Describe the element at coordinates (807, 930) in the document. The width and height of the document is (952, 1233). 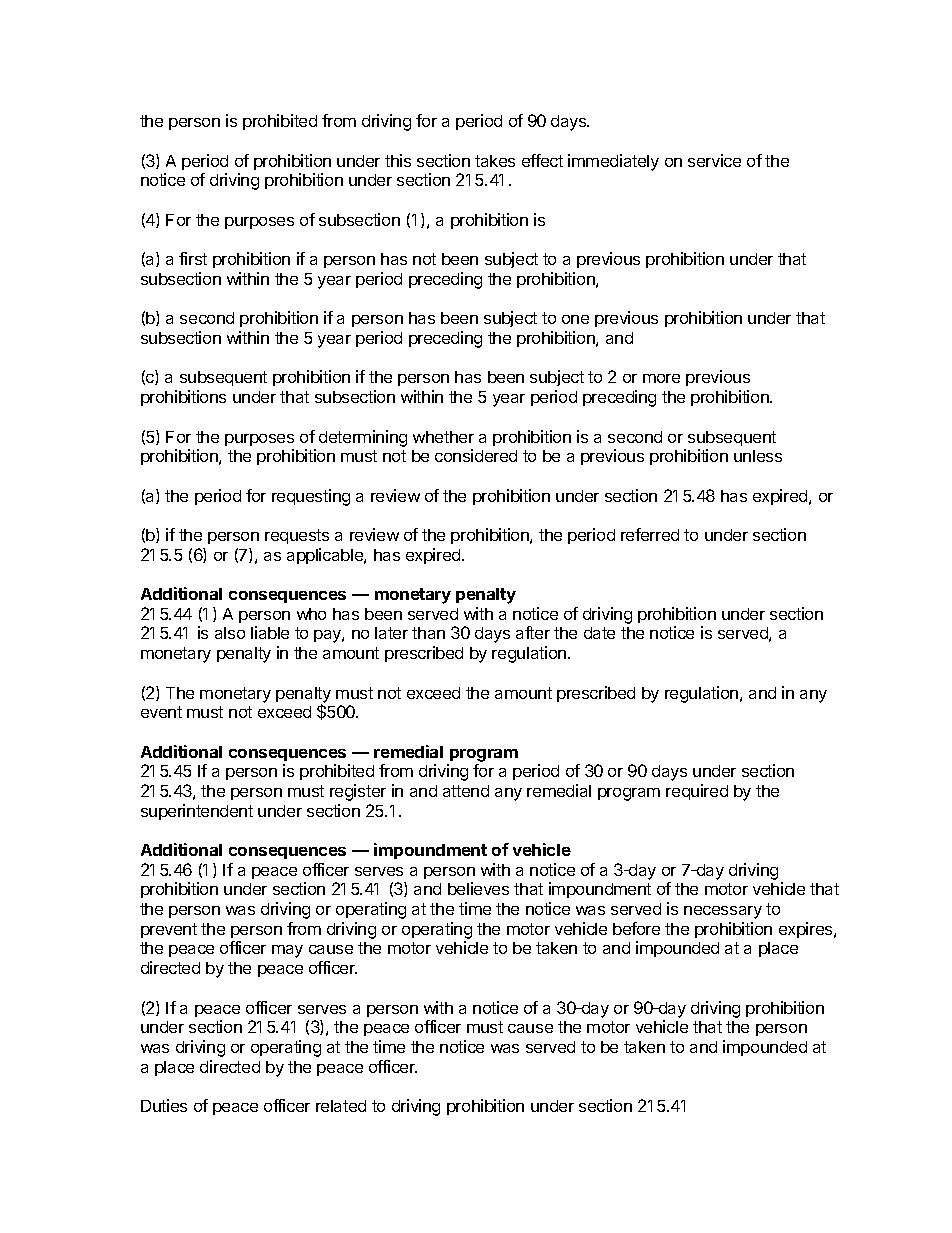
I see `expires` at that location.
